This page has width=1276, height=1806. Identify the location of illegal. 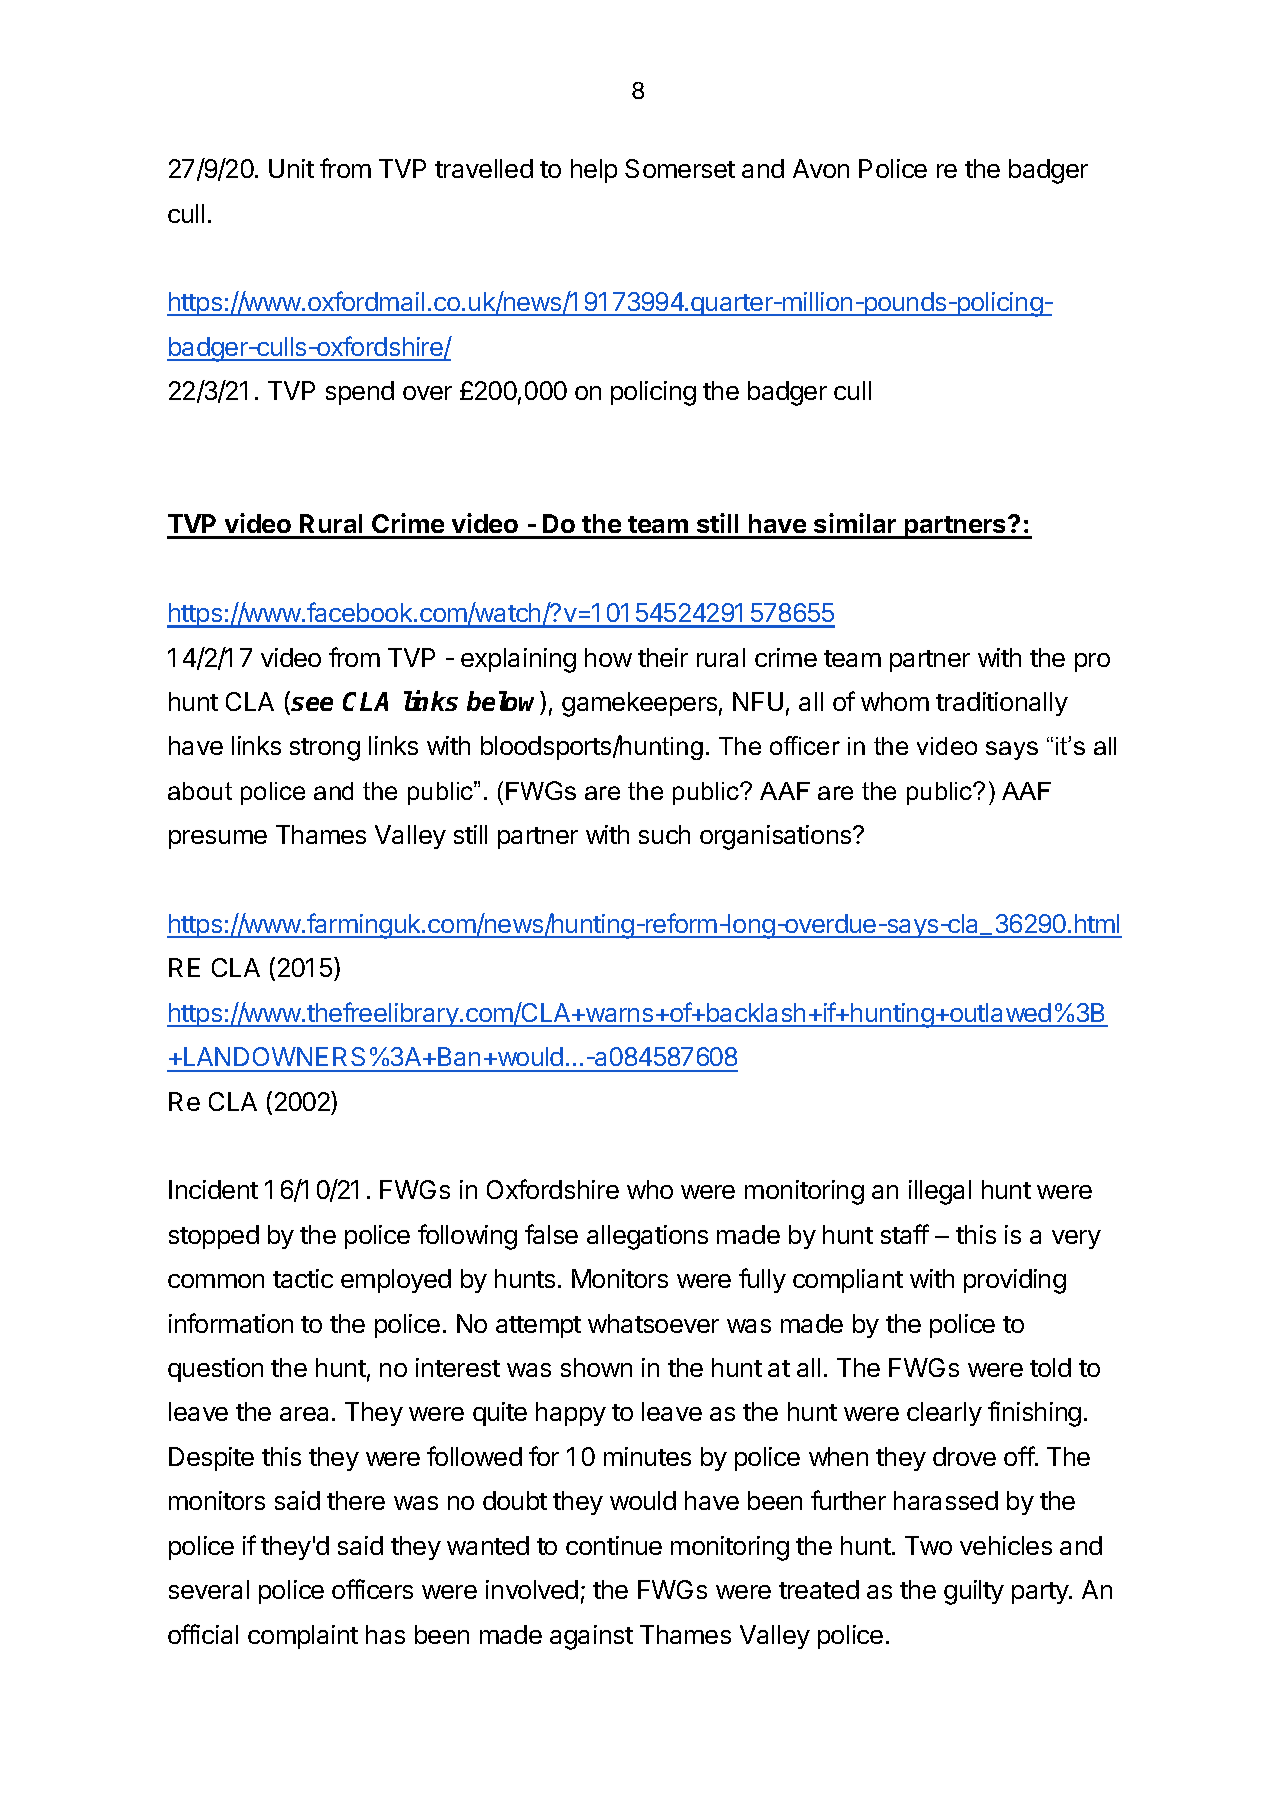
(940, 1192).
